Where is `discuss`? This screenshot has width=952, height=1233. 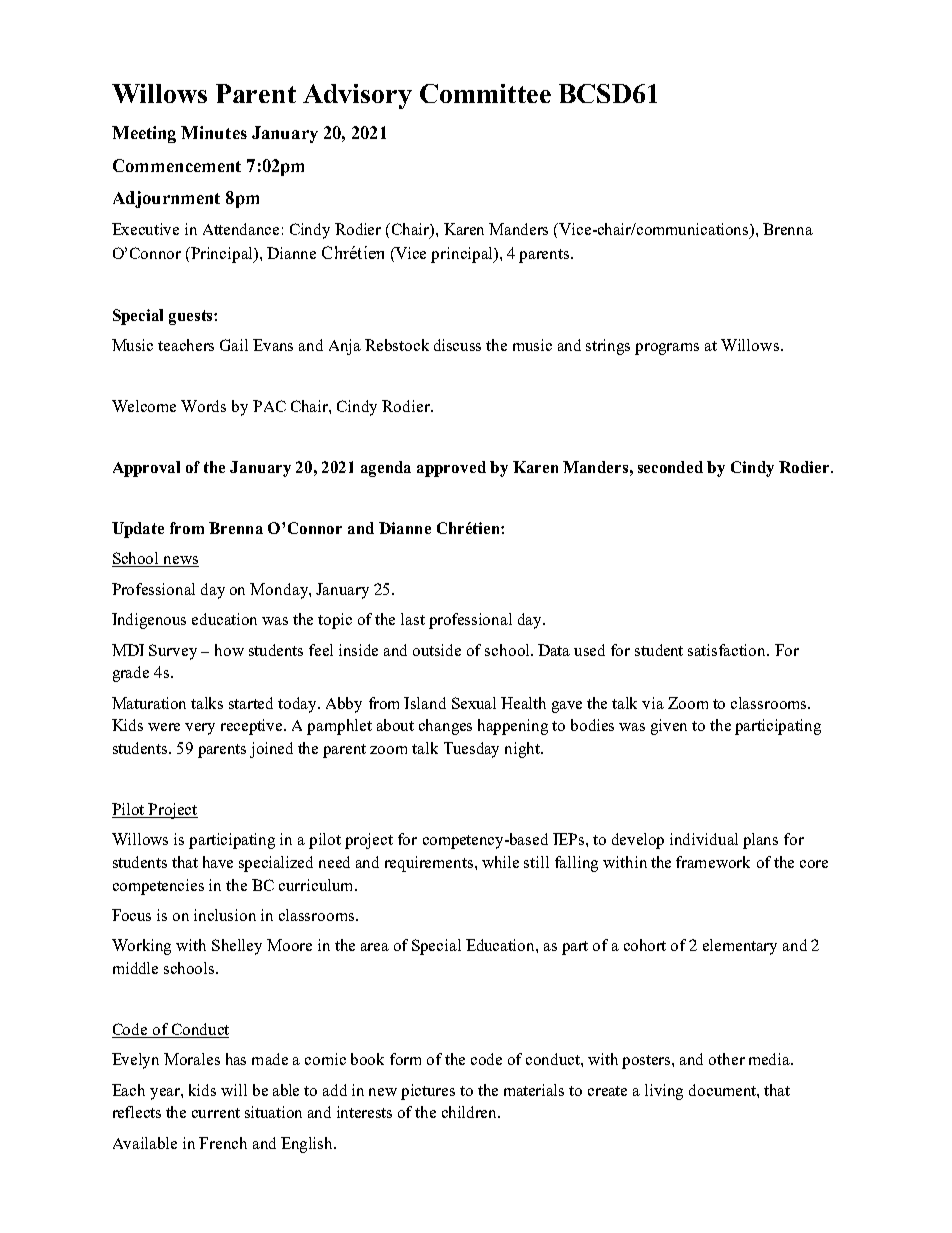
discuss is located at coordinates (457, 345).
